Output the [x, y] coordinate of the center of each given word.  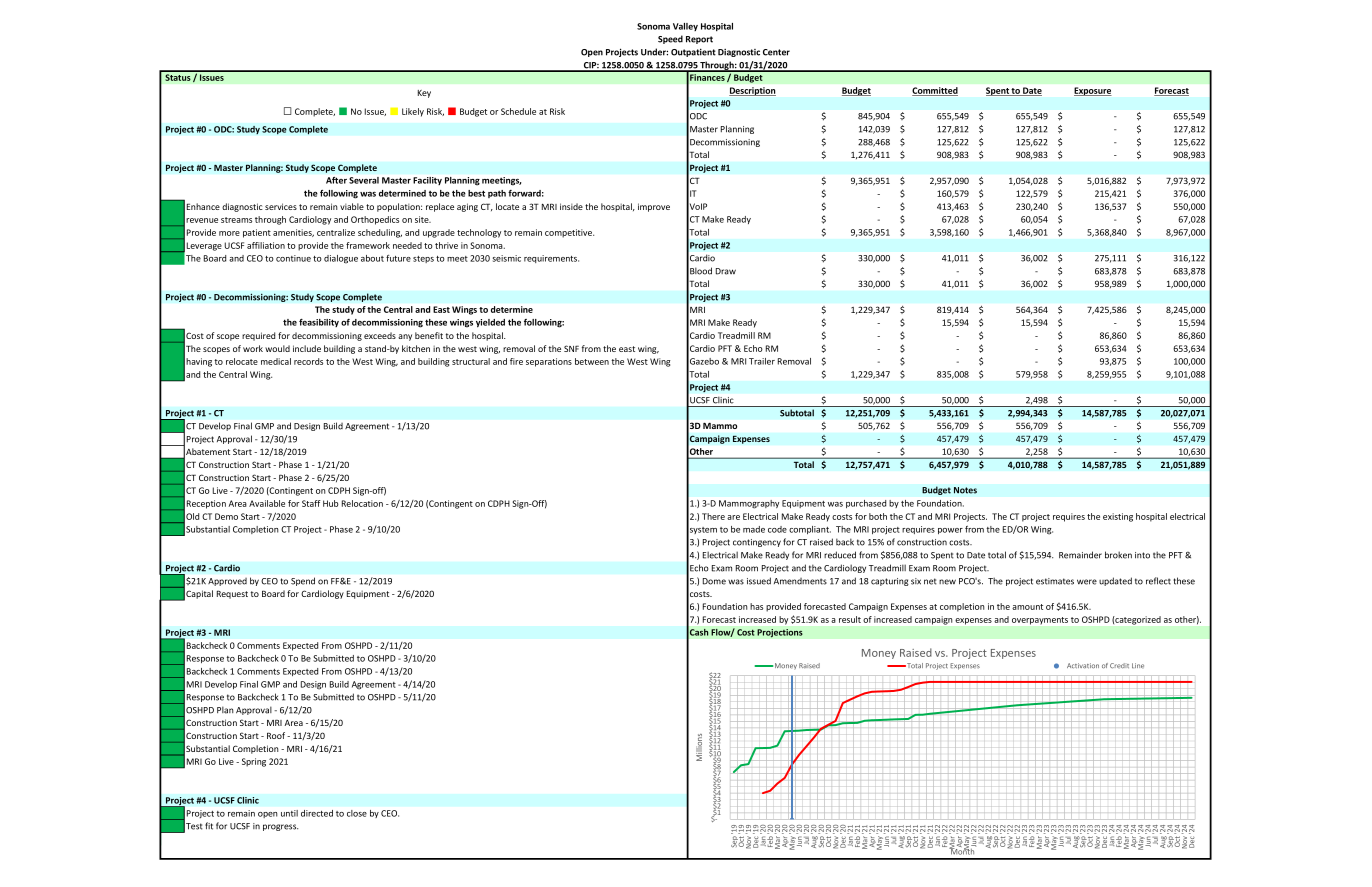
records [308, 361]
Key [424, 94]
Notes [965, 490]
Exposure [1092, 91]
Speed [670, 39]
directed [317, 813]
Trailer [762, 361]
